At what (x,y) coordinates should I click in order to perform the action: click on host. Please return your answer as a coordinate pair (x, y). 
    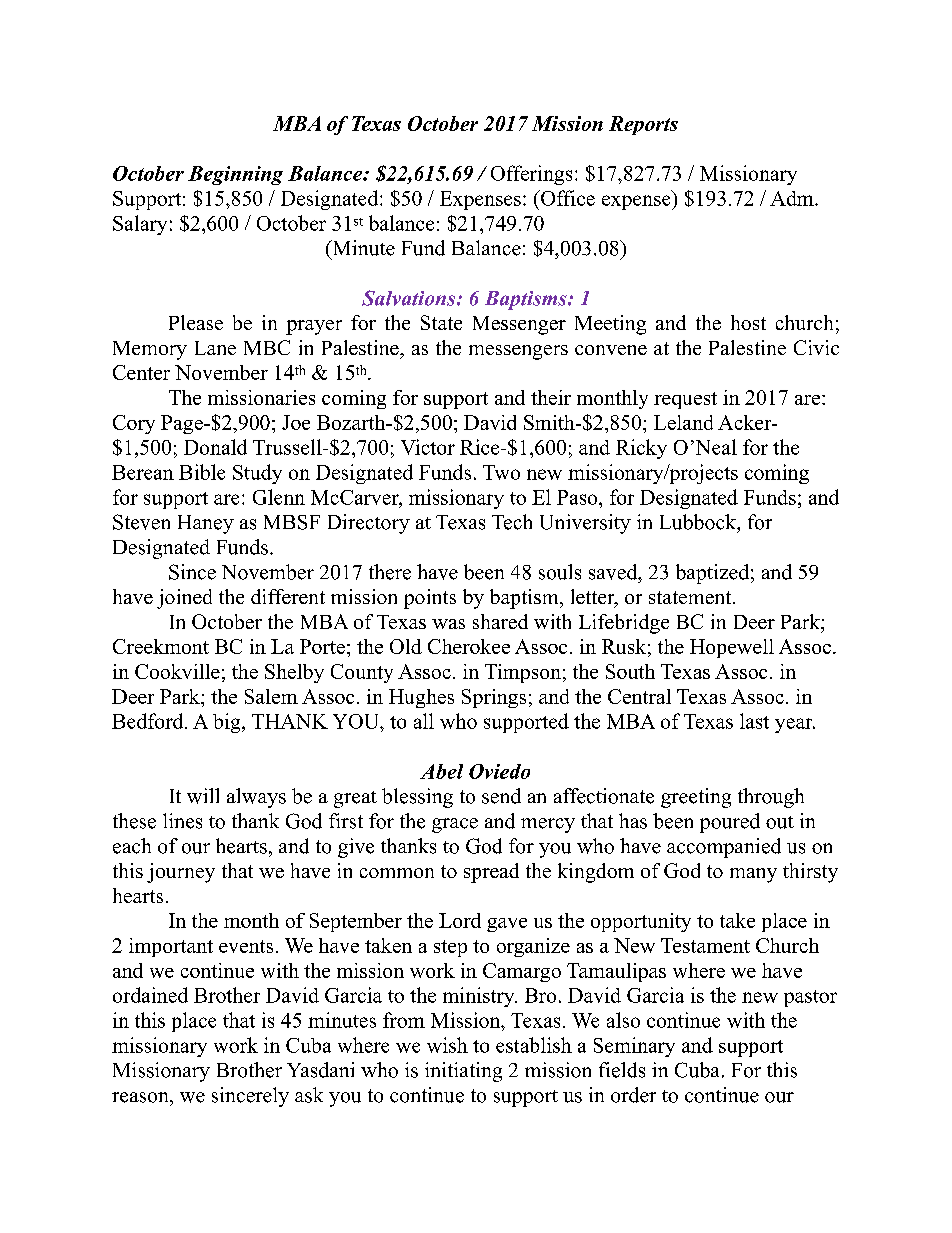
    Looking at the image, I should click on (748, 322).
